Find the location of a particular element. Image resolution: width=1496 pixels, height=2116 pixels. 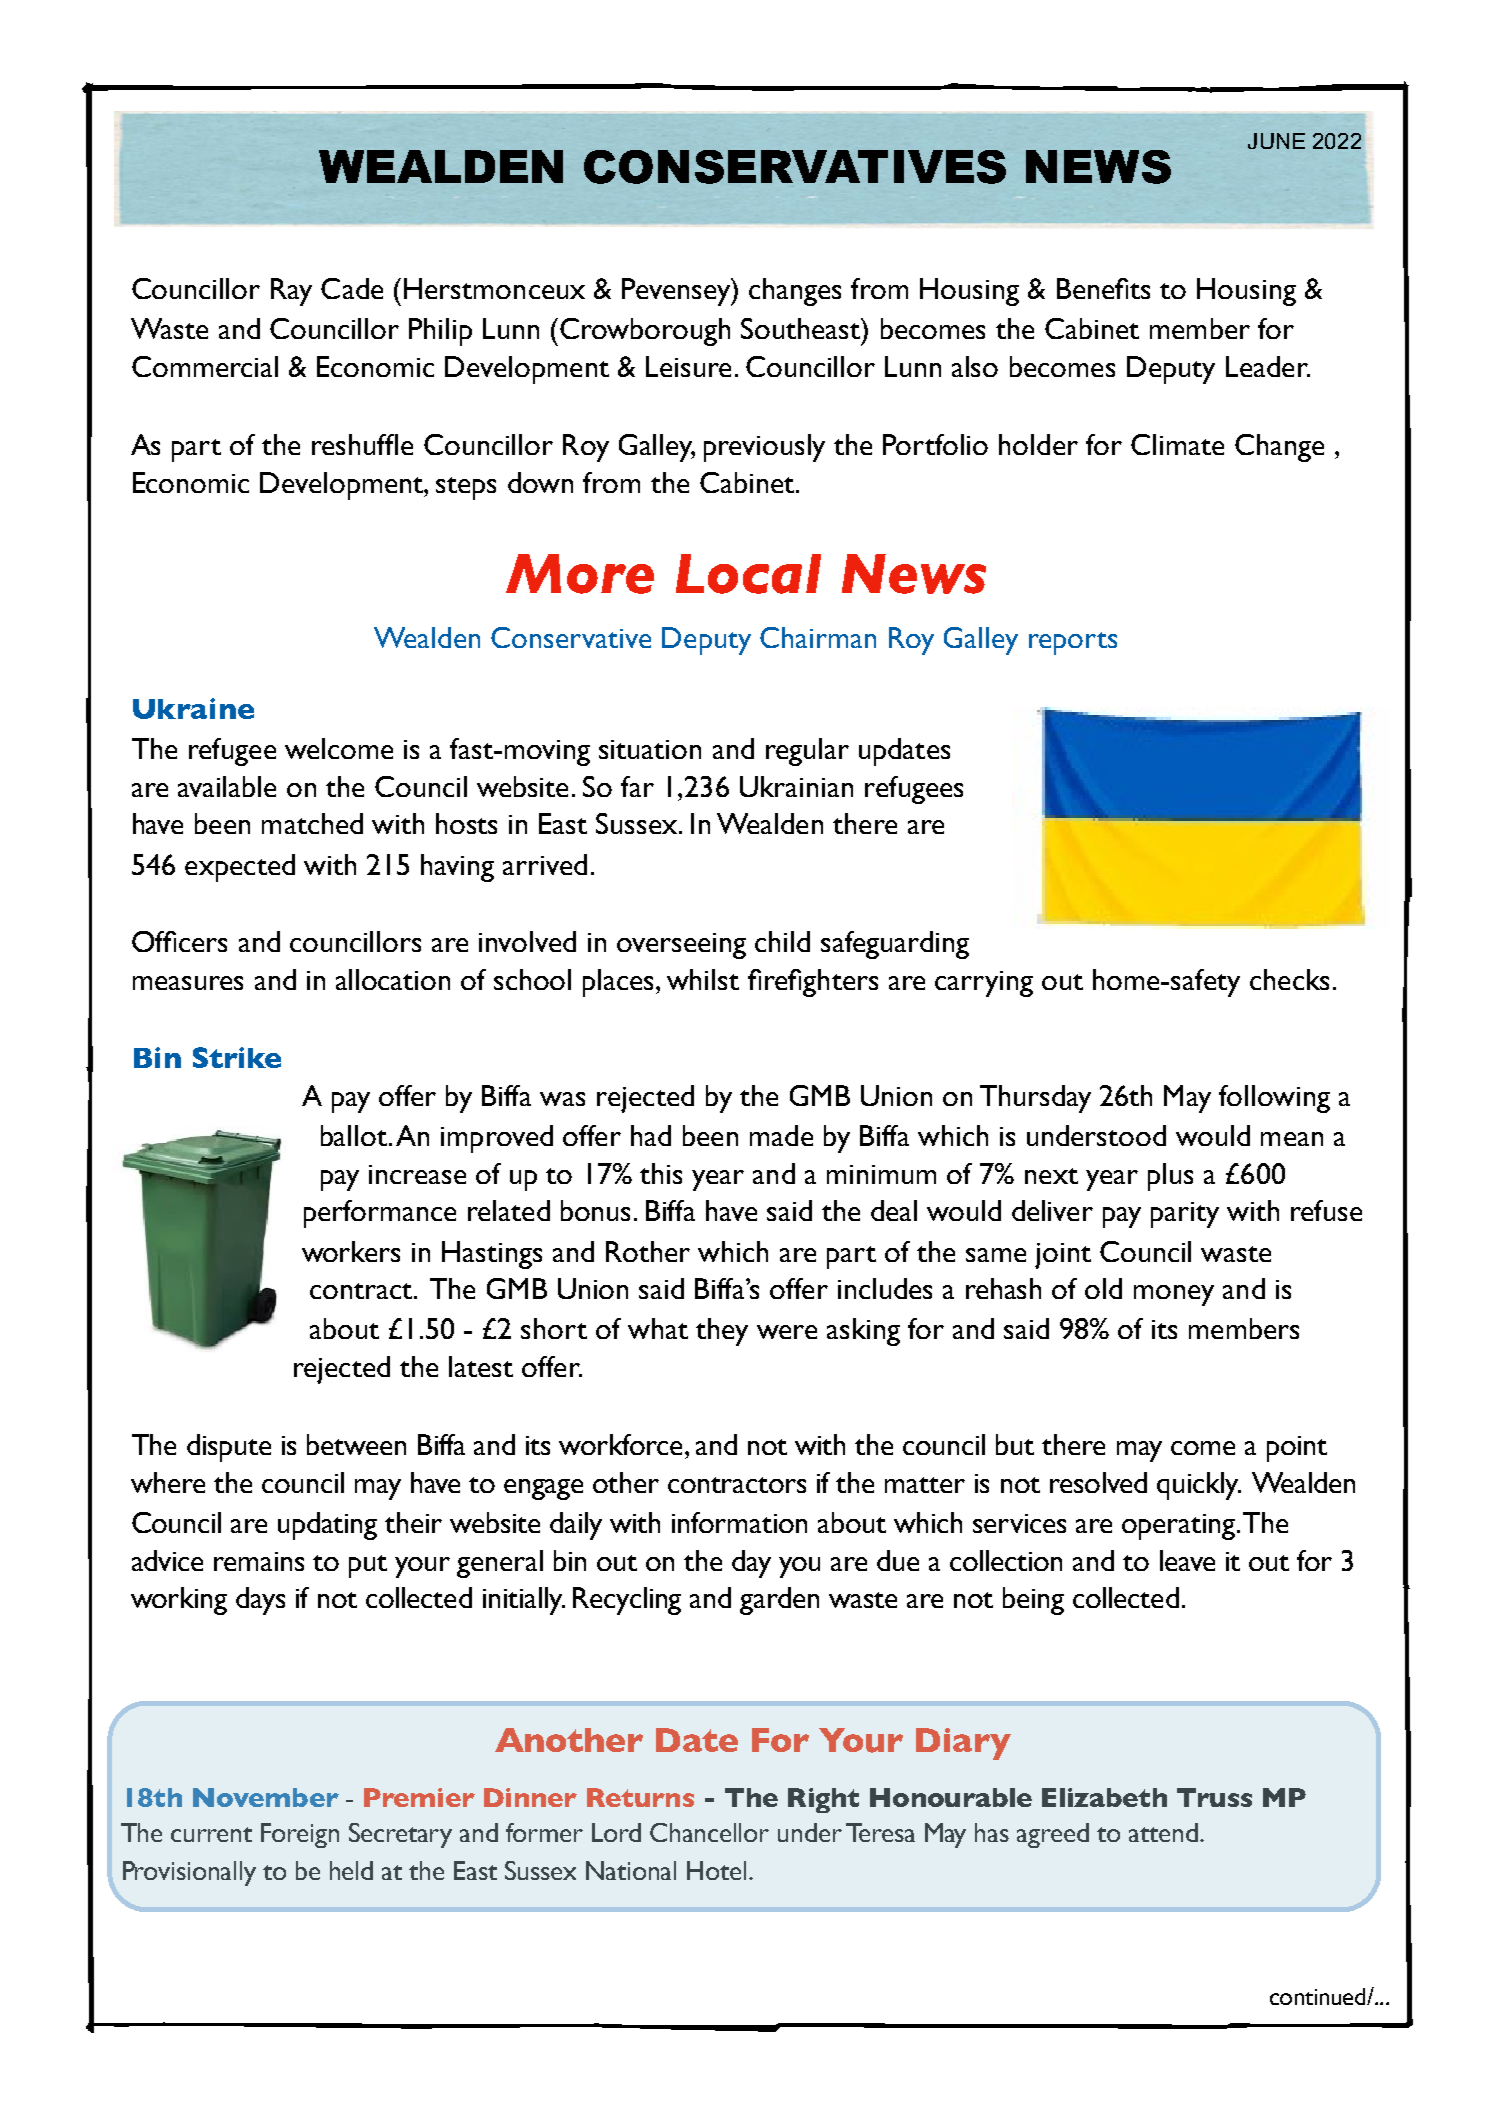

Ray is located at coordinates (291, 292).
